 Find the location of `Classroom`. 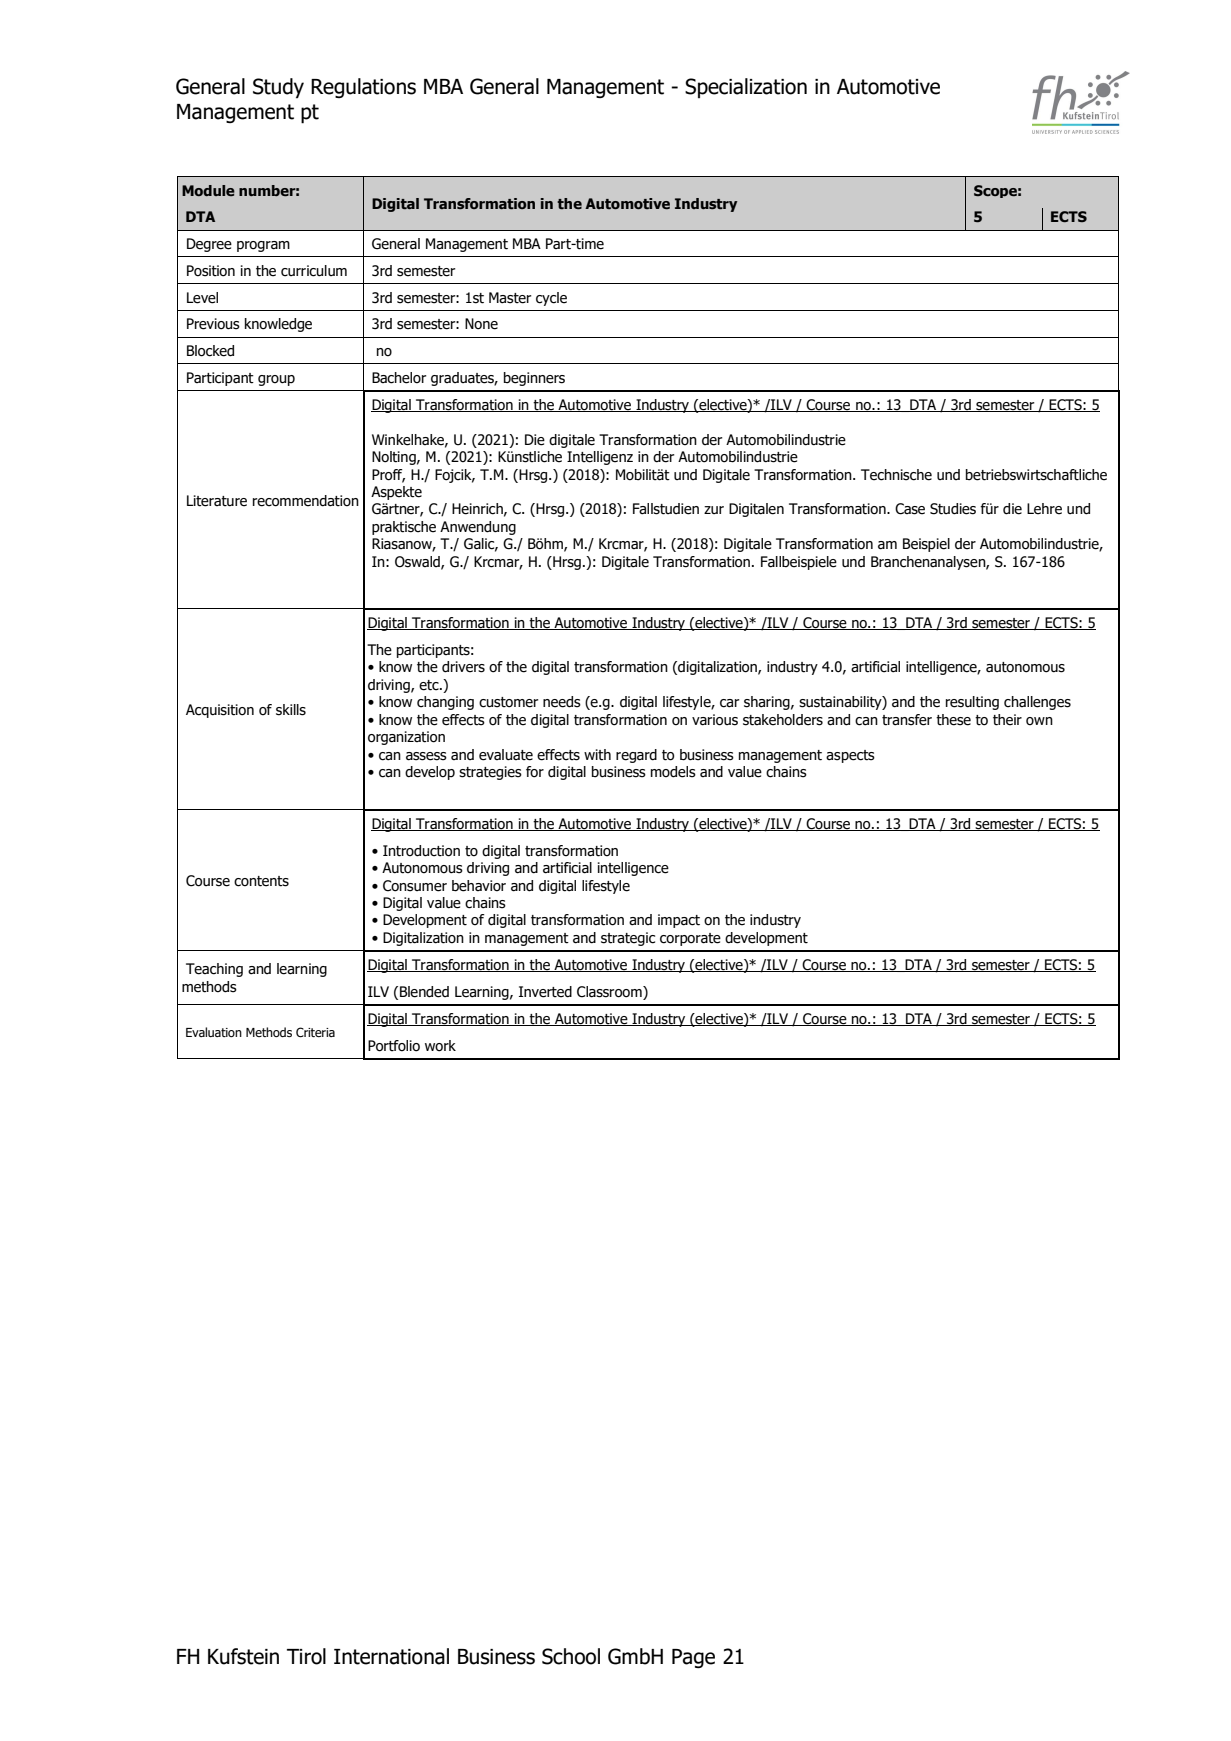

Classroom is located at coordinates (610, 992).
